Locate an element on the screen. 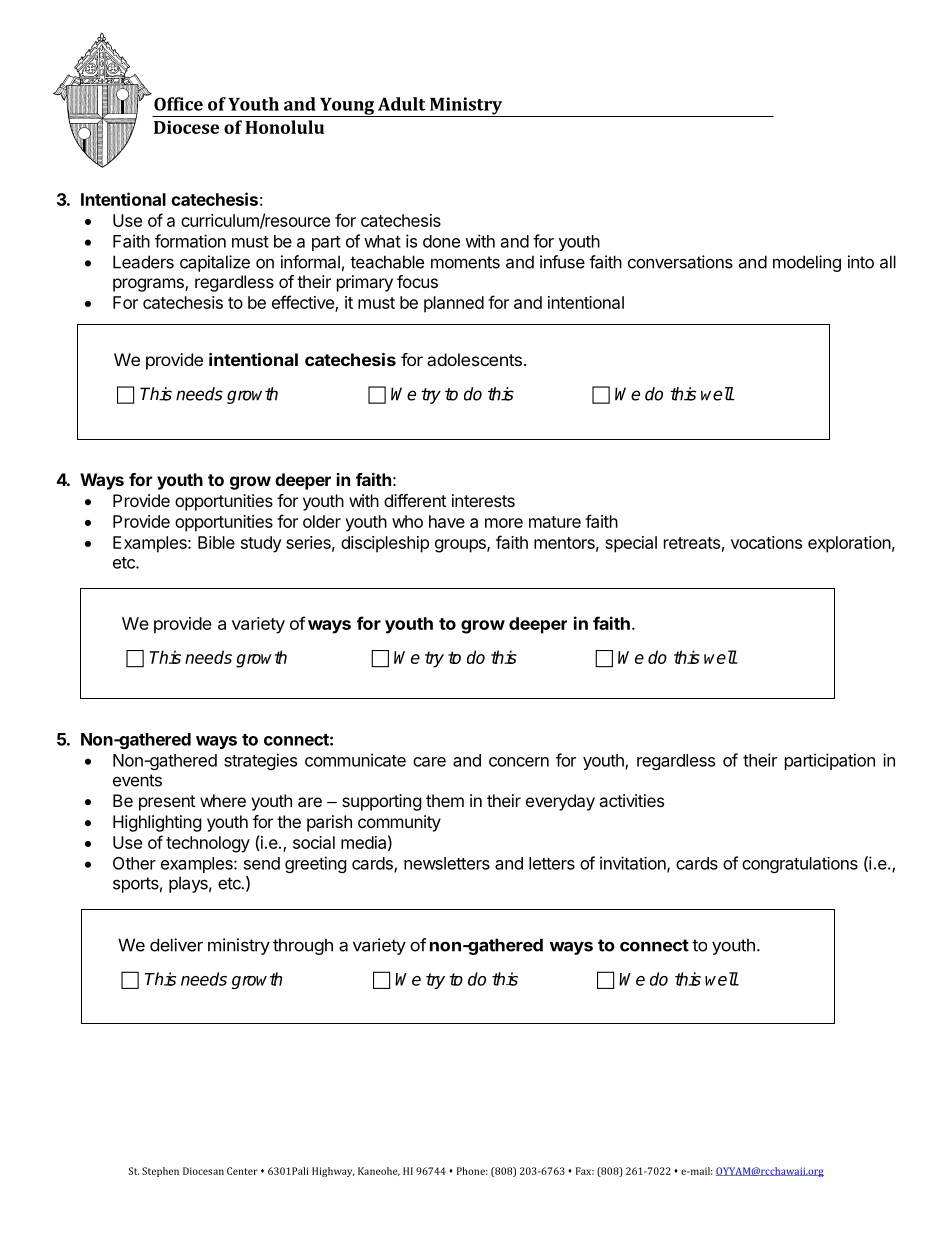 The image size is (952, 1233). more is located at coordinates (504, 523).
